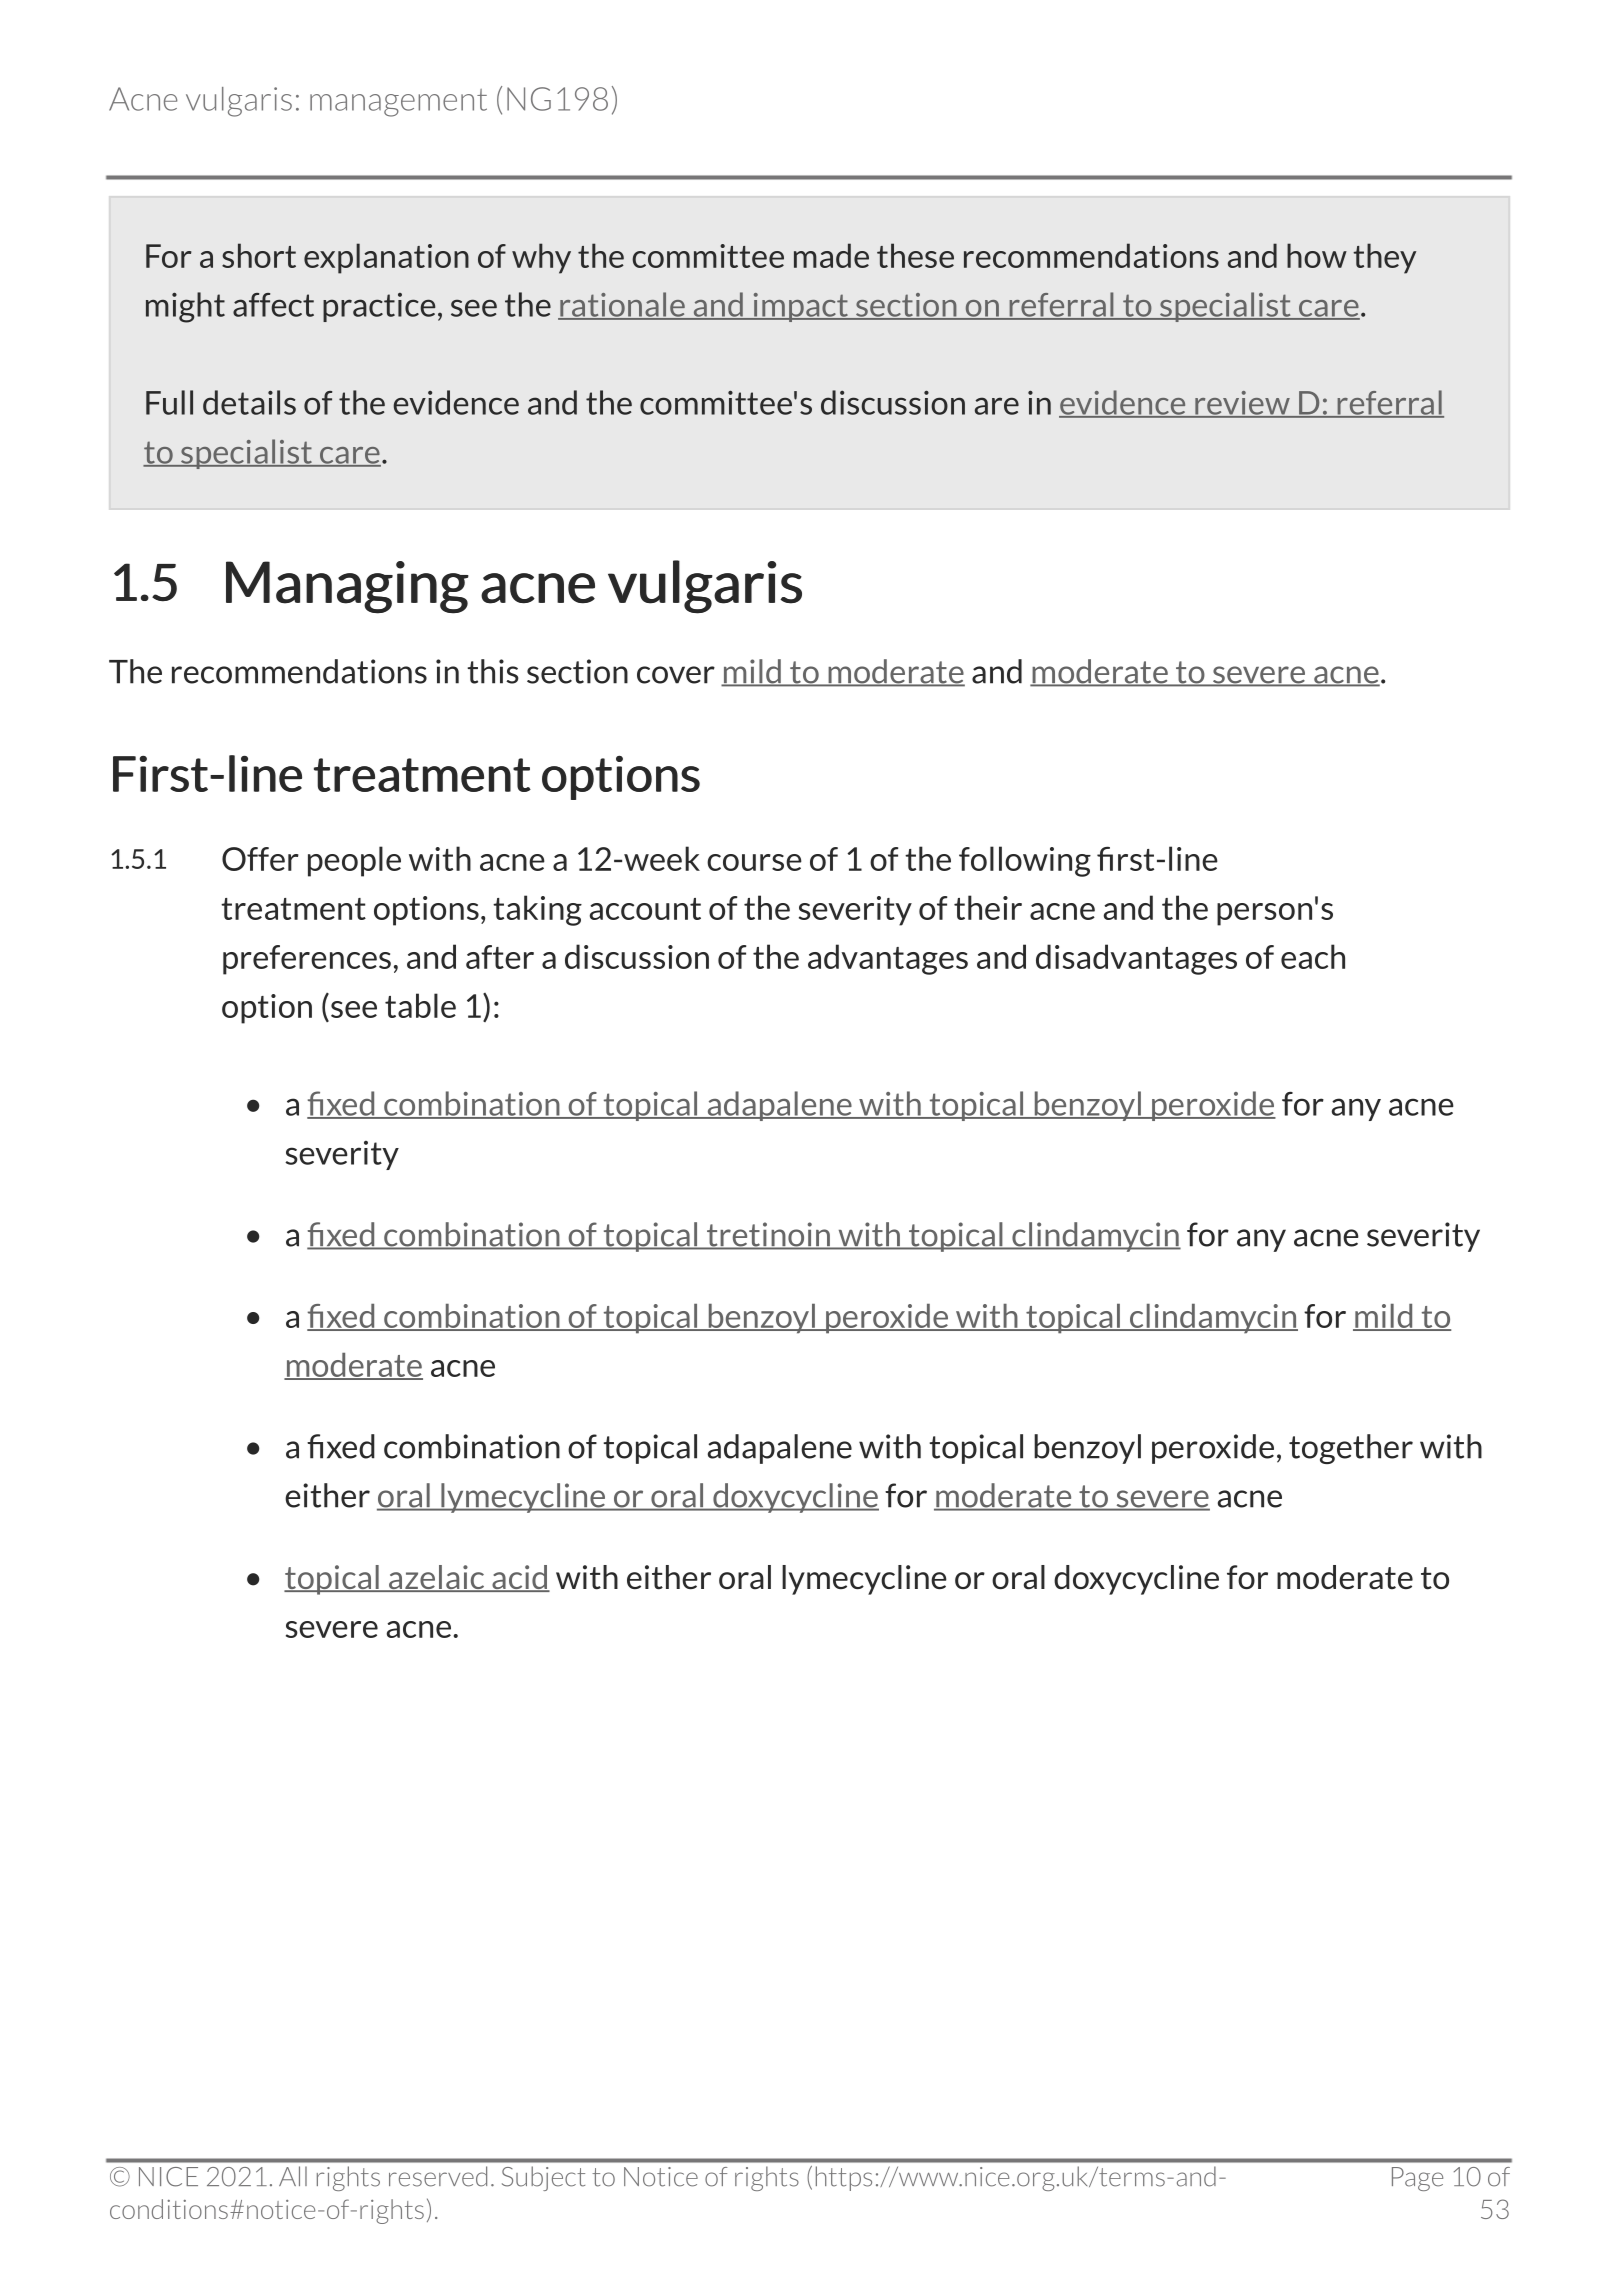 This screenshot has width=1619, height=2290. What do you see at coordinates (420, 1005) in the screenshot?
I see `table` at bounding box center [420, 1005].
